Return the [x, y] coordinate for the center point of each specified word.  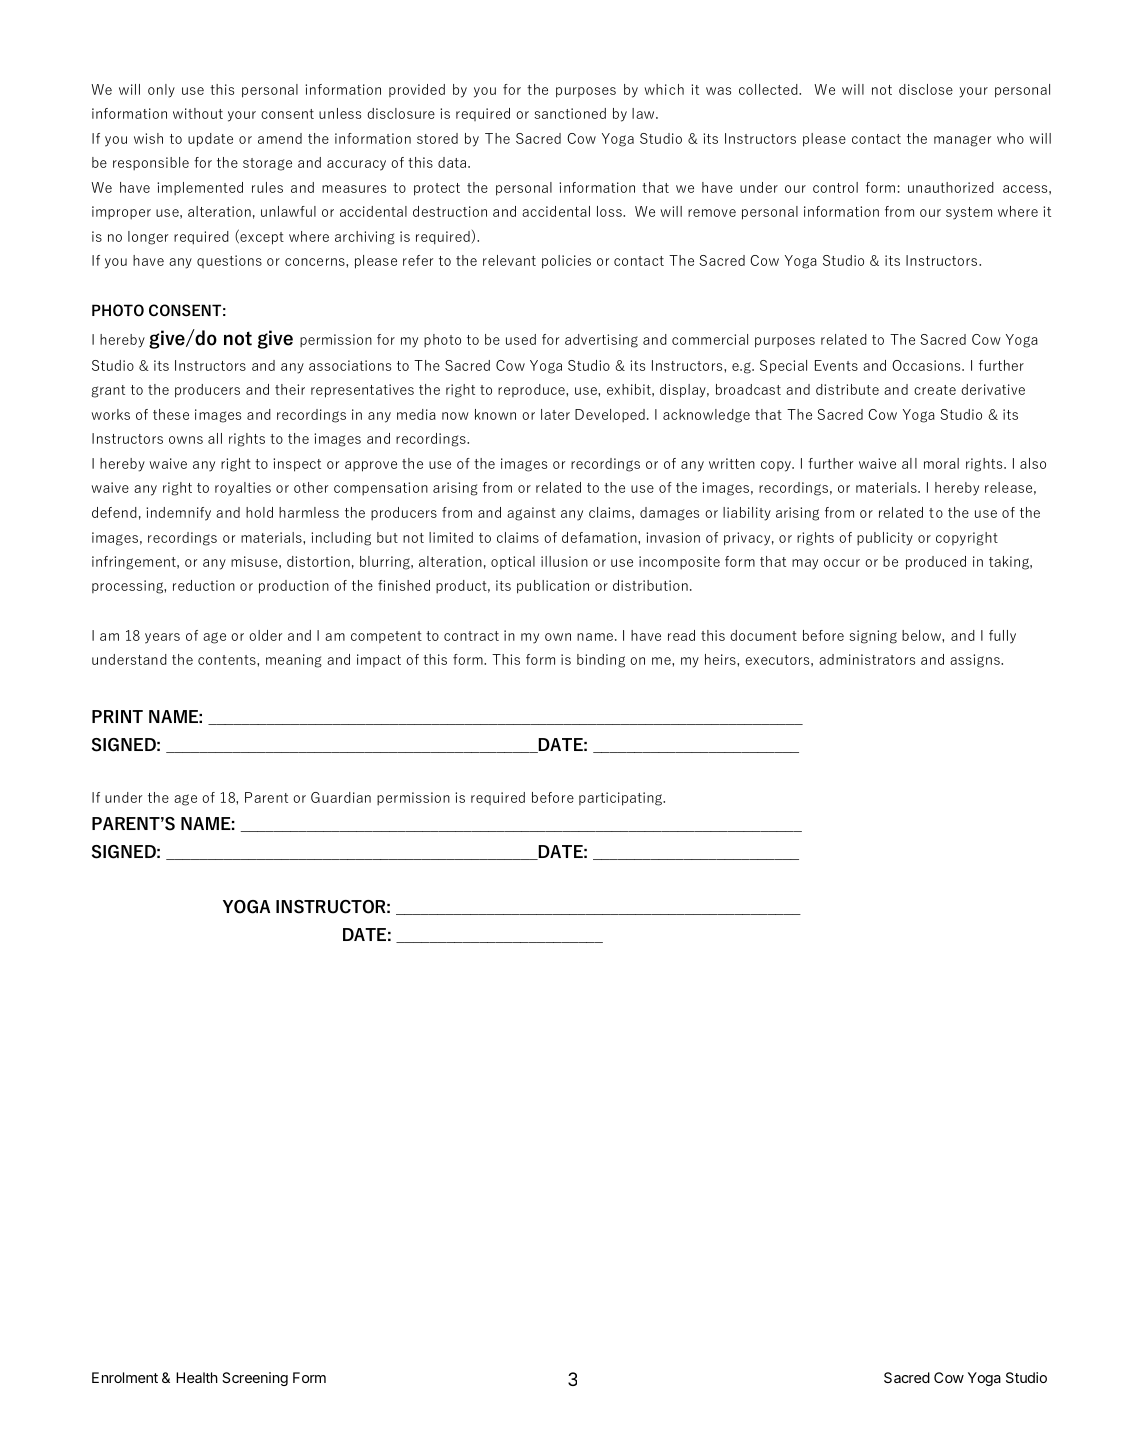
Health [197, 1377]
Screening [255, 1379]
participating [621, 799]
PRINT [117, 716]
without [198, 113]
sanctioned [570, 113]
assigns [976, 661]
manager [962, 141]
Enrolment [125, 1377]
